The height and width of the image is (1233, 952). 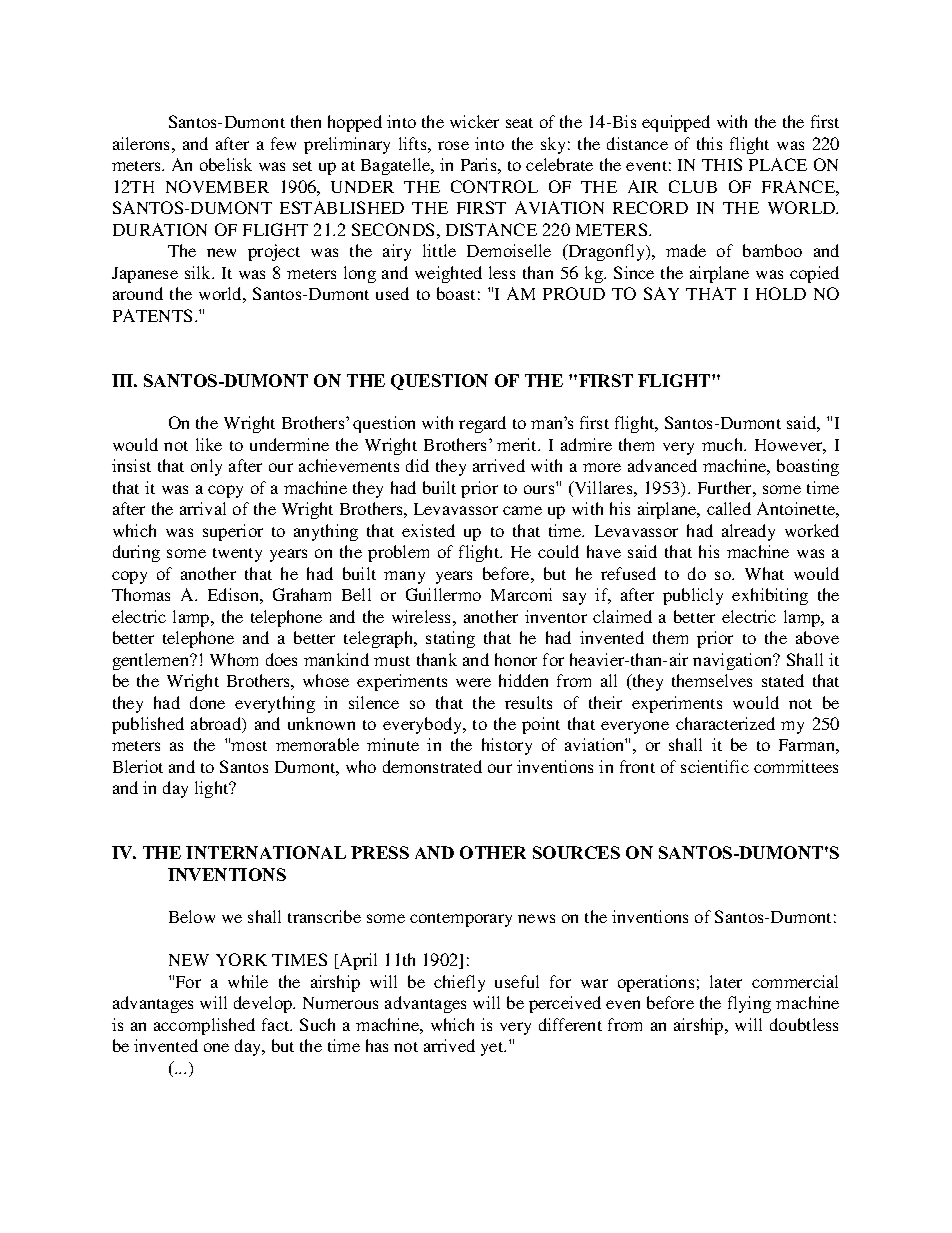 I want to click on like, so click(x=209, y=444).
